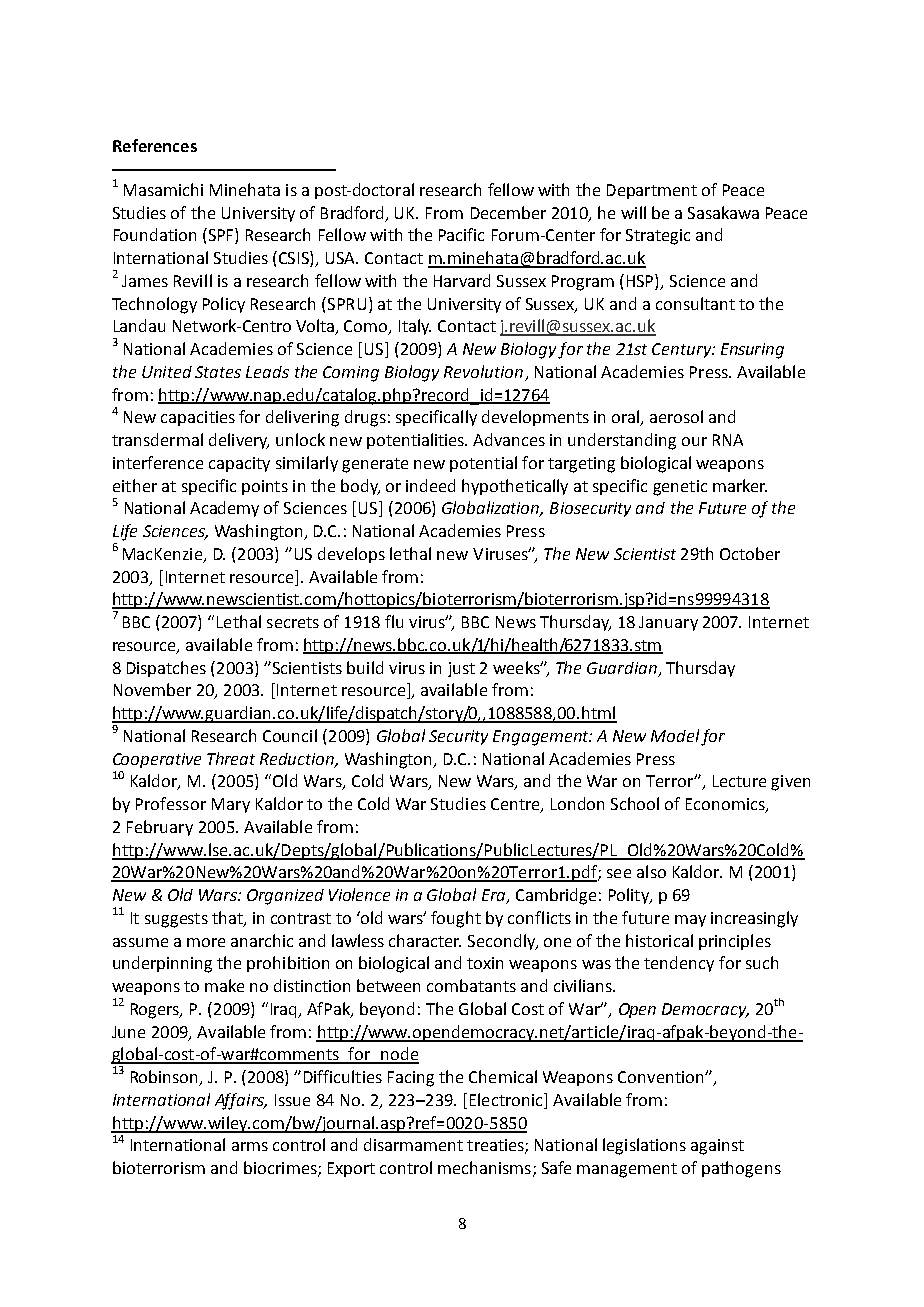  What do you see at coordinates (430, 485) in the screenshot?
I see `indeed` at bounding box center [430, 485].
